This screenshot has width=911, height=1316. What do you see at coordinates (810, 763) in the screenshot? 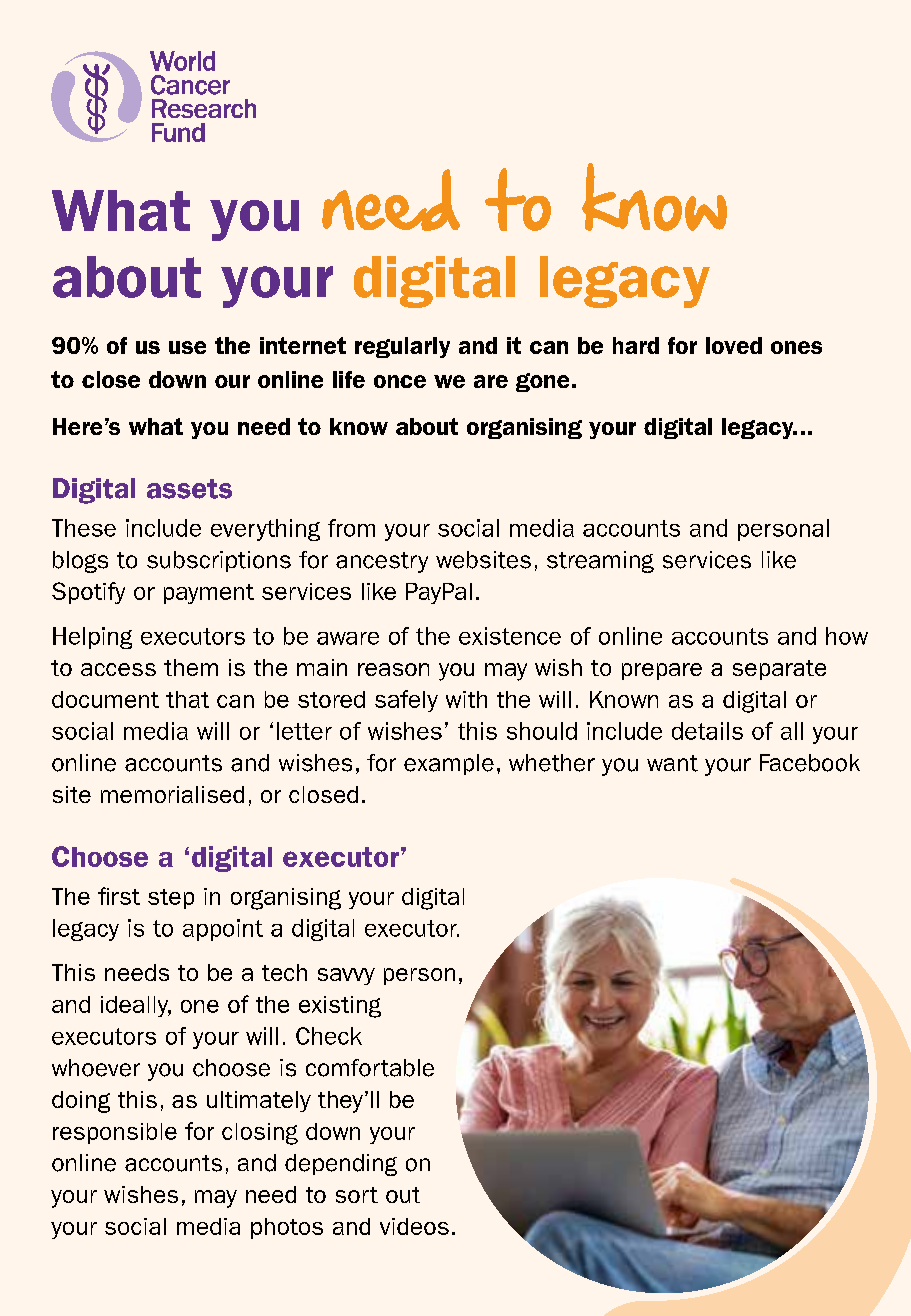
I see `Facebook` at bounding box center [810, 763].
